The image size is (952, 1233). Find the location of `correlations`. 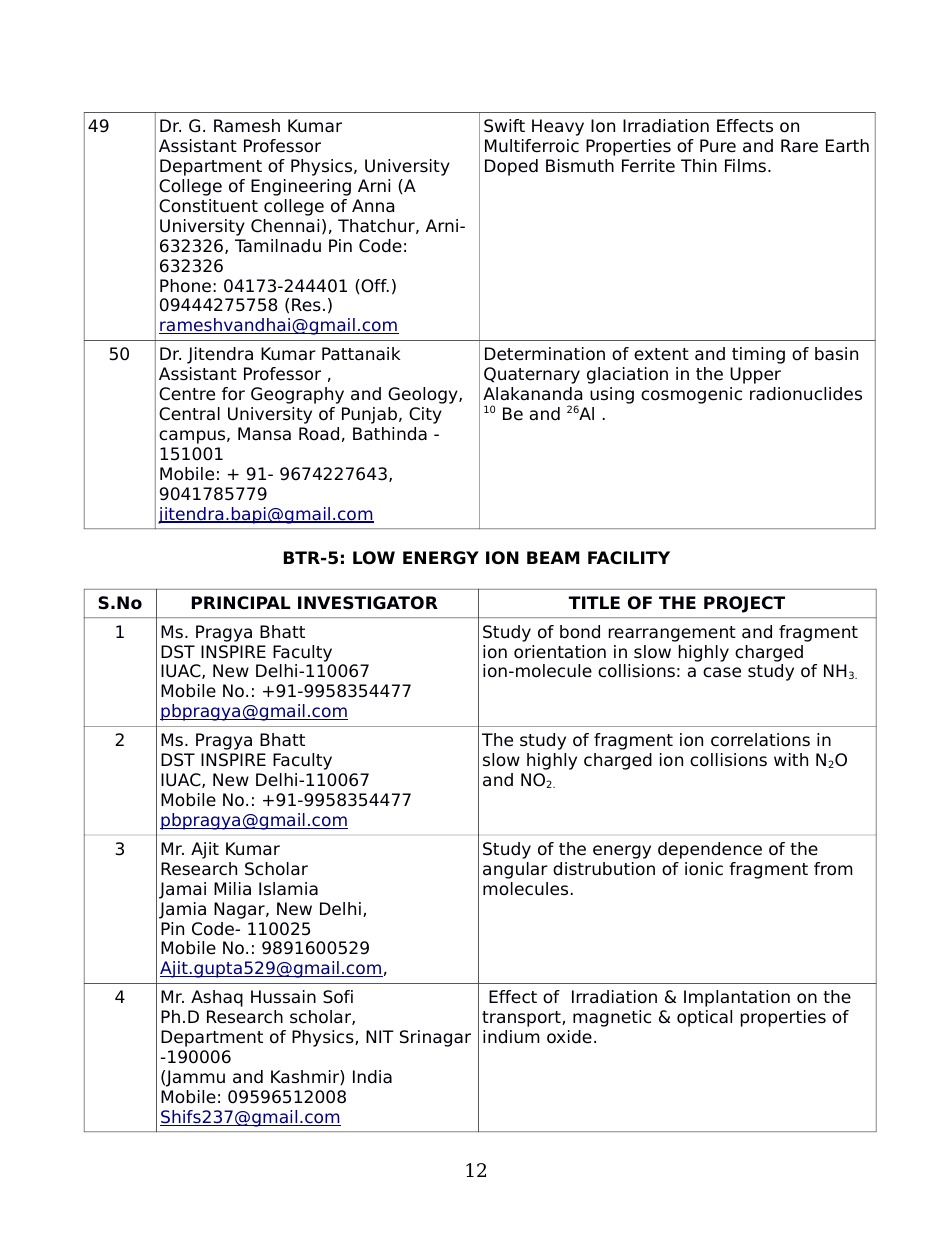

correlations is located at coordinates (760, 740).
